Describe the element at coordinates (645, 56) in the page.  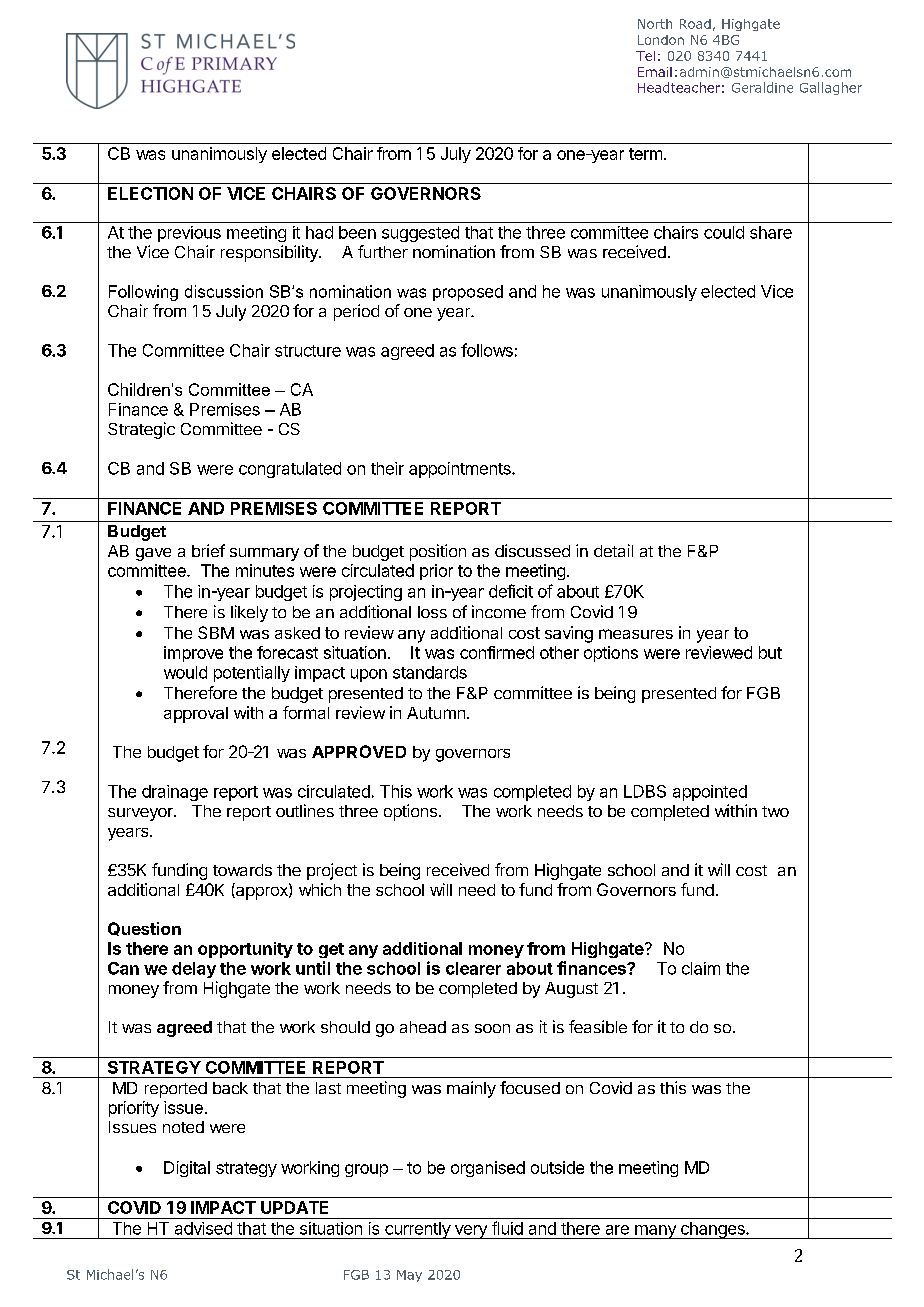
I see `Tel` at that location.
